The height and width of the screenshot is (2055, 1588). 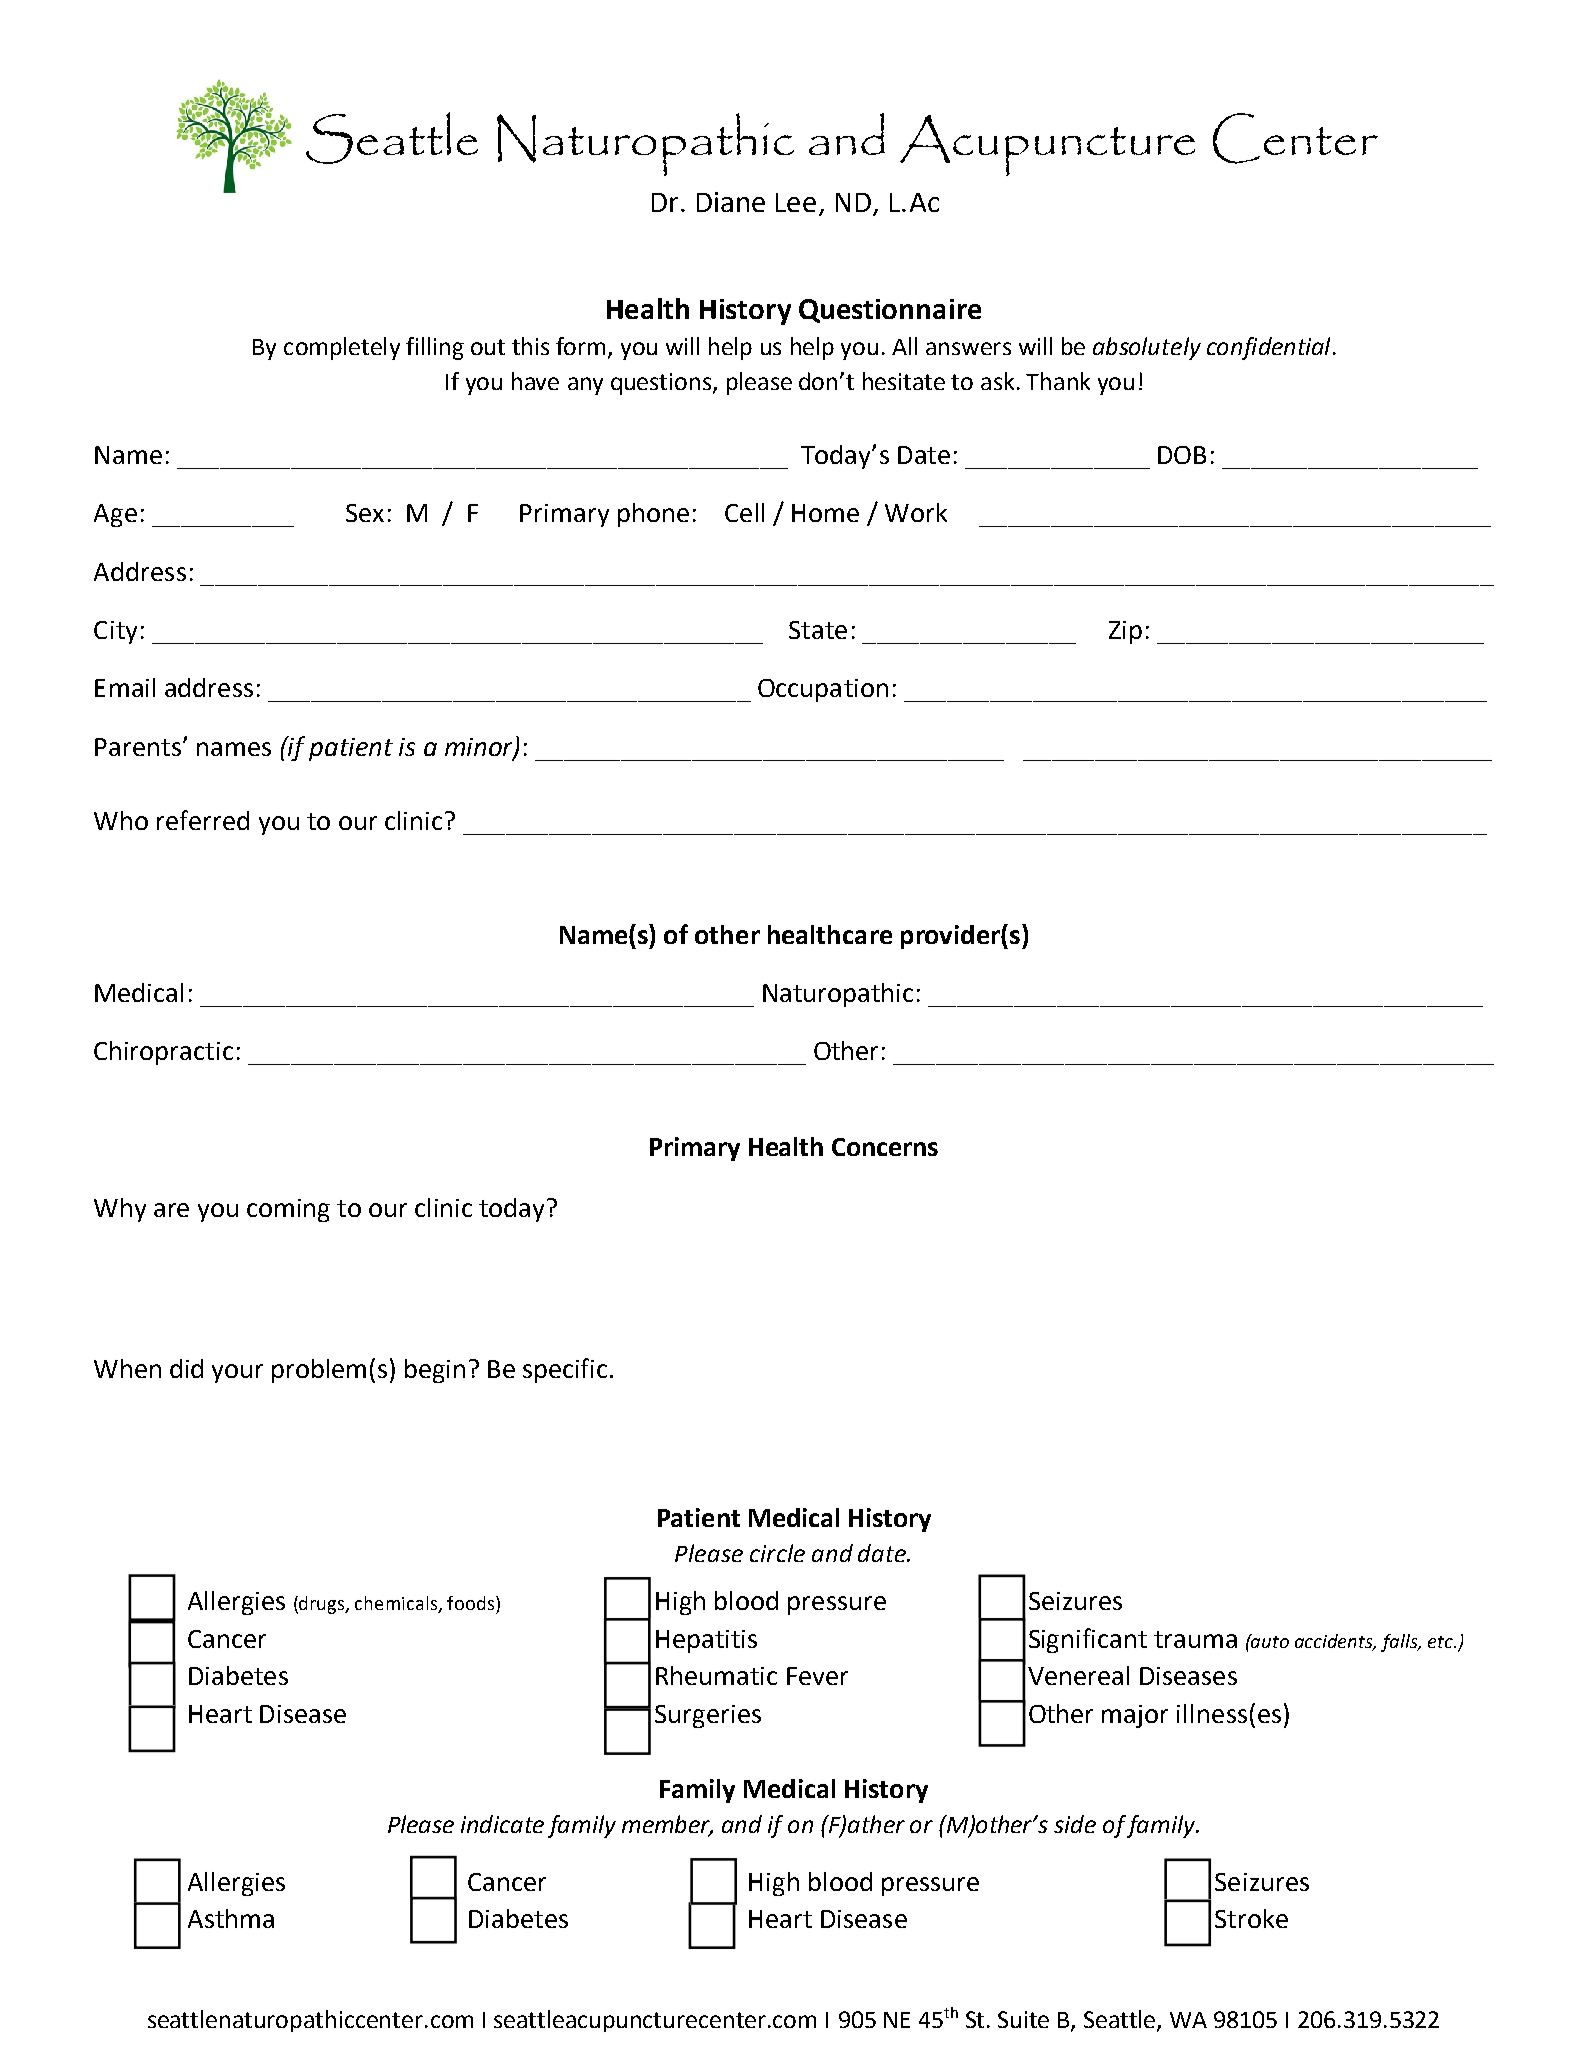 I want to click on Chiropractic, so click(x=163, y=1053).
